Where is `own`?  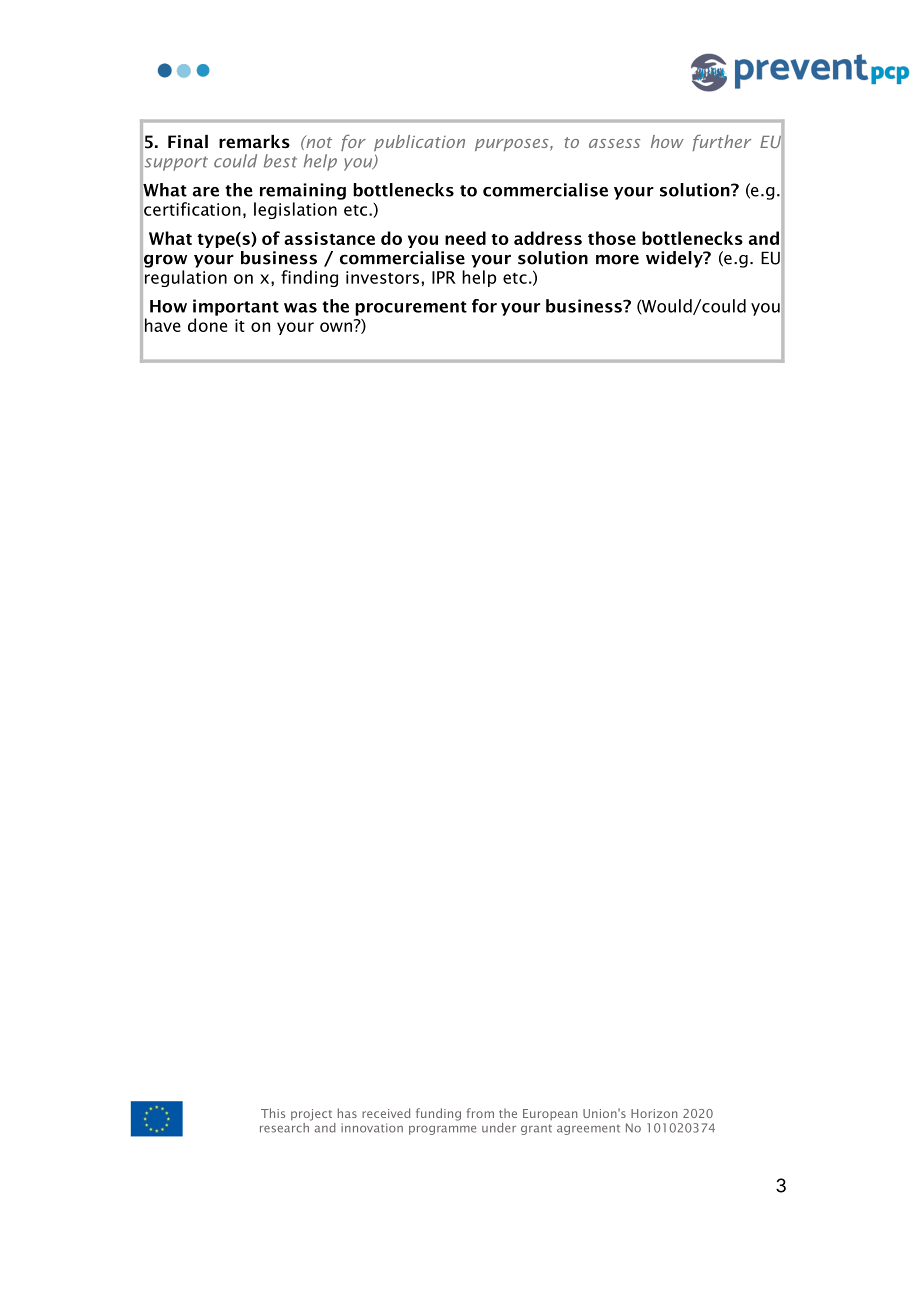
own is located at coordinates (337, 326).
